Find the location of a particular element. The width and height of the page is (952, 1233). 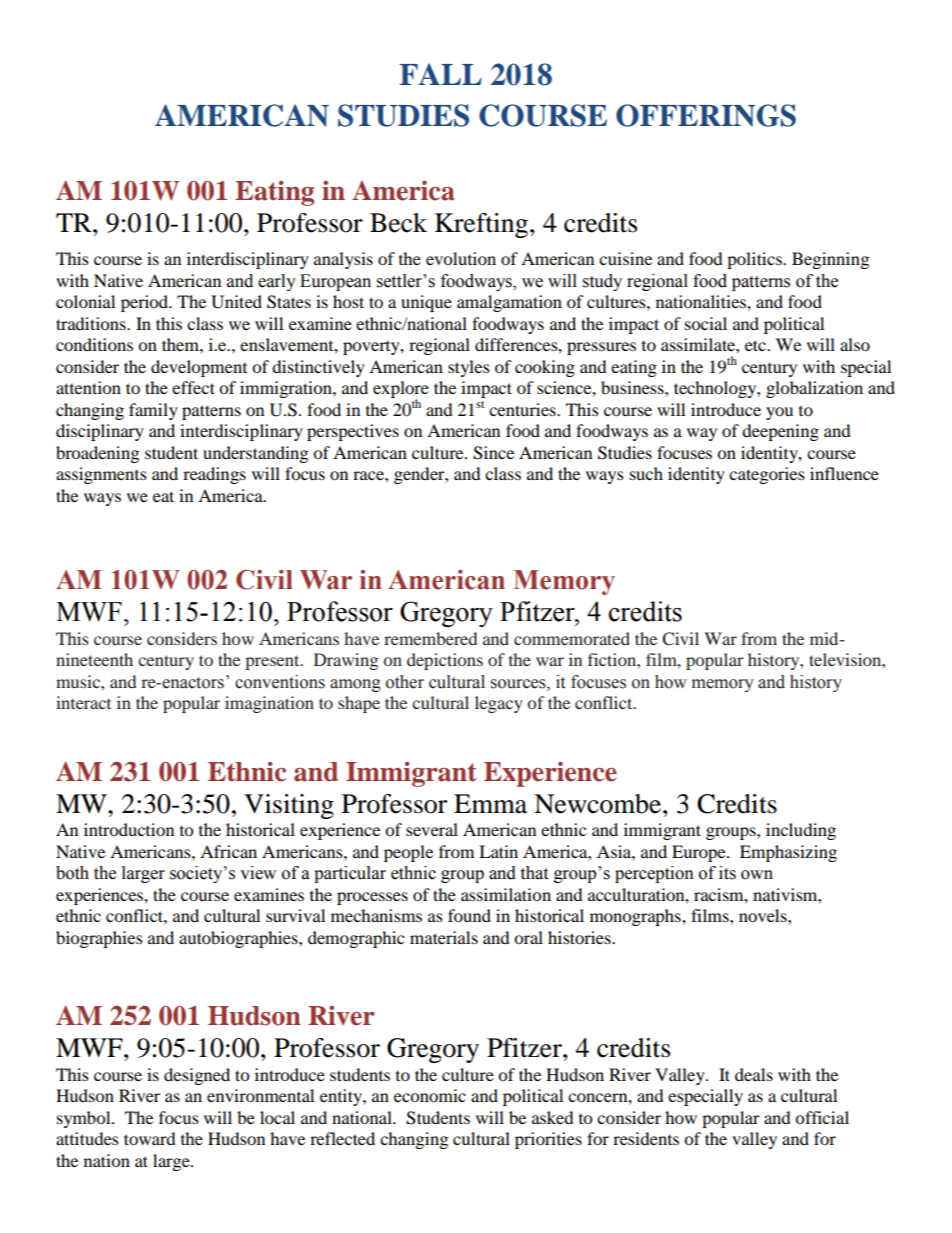

Beck is located at coordinates (398, 223).
